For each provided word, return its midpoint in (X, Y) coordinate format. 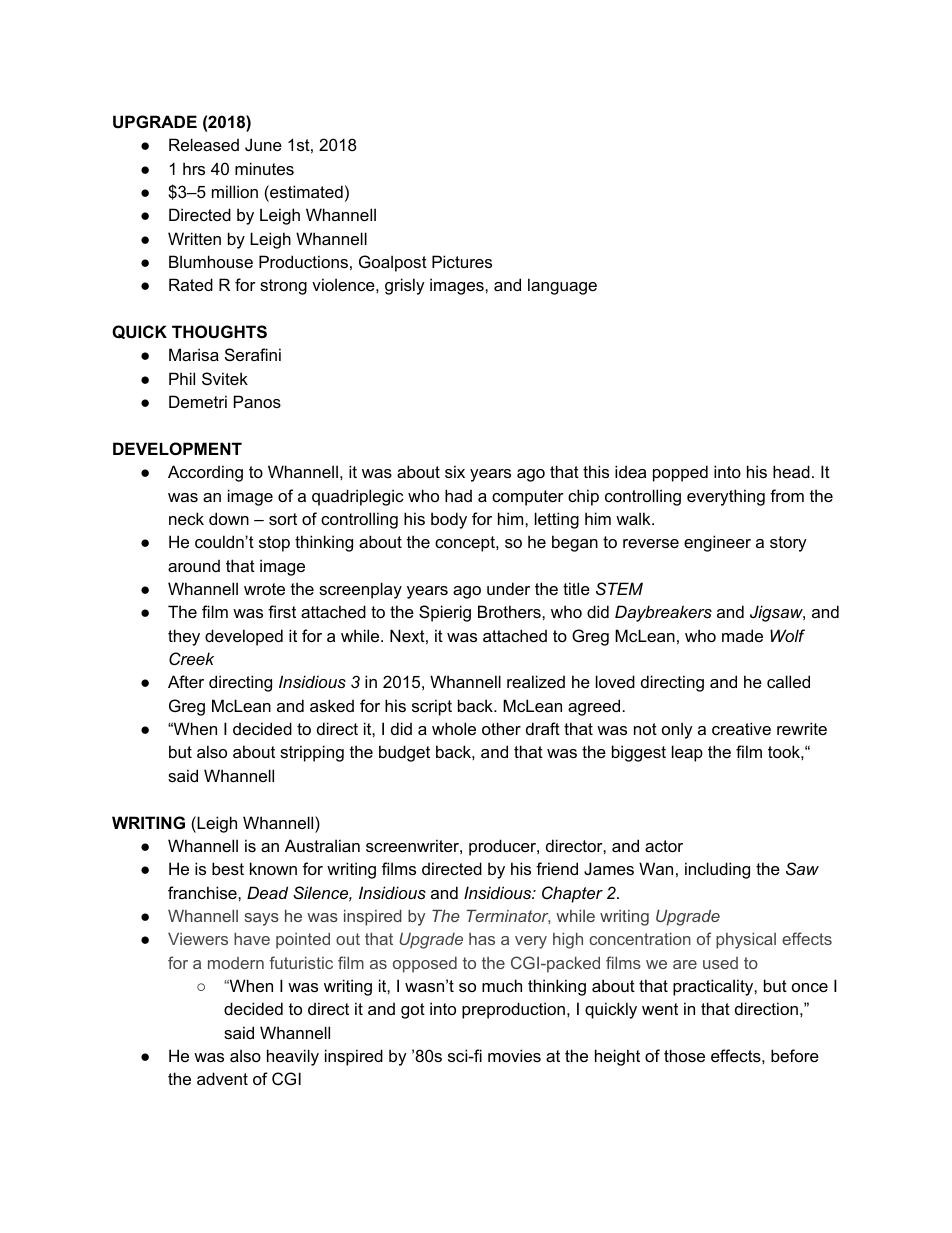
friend (557, 868)
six (455, 471)
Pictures (462, 261)
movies (514, 1055)
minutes (264, 168)
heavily (293, 1057)
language (562, 286)
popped (680, 473)
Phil (182, 378)
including (717, 870)
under (508, 588)
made (742, 635)
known (273, 868)
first (282, 611)
